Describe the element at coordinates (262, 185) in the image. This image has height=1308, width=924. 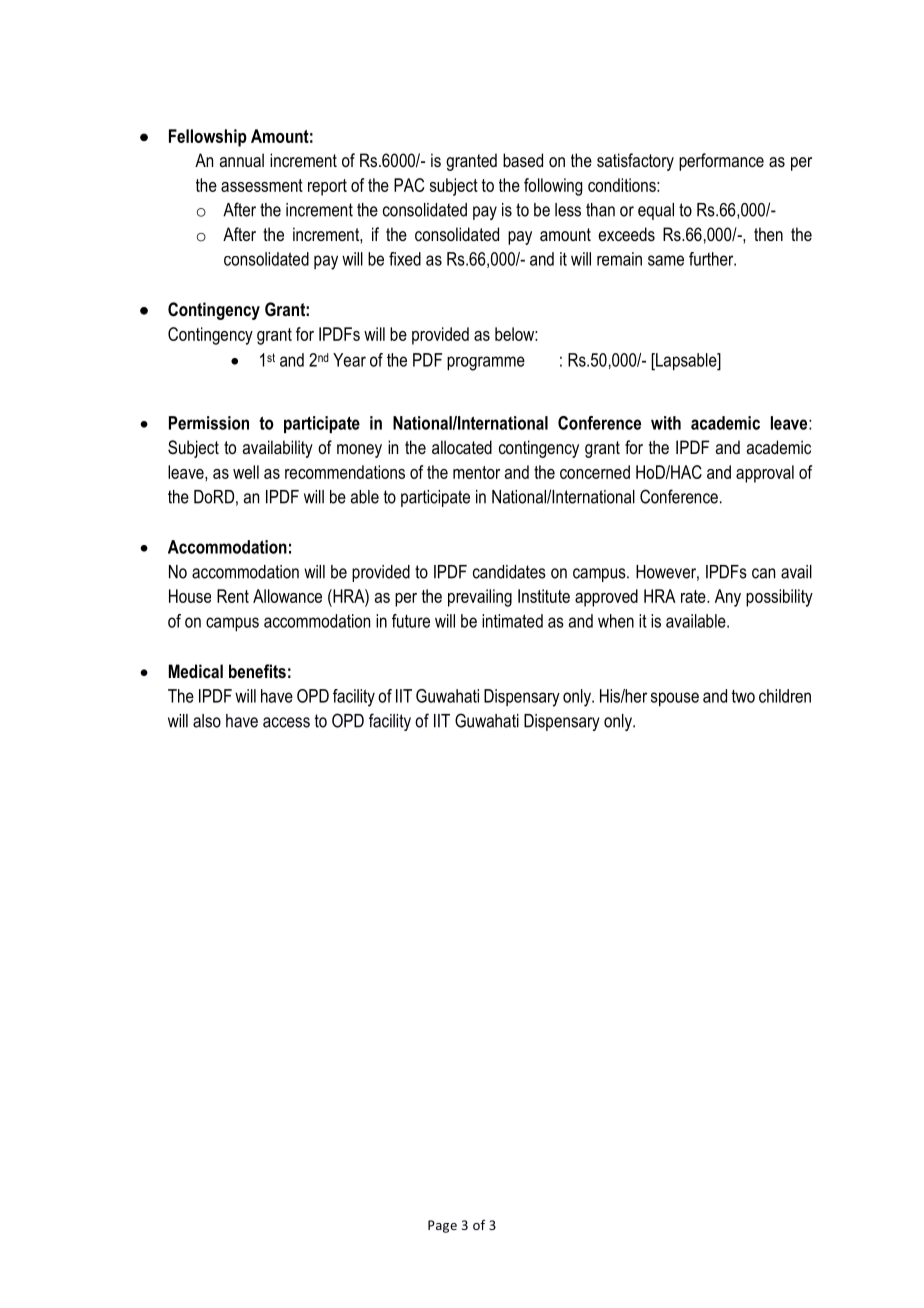
I see `assessment` at that location.
